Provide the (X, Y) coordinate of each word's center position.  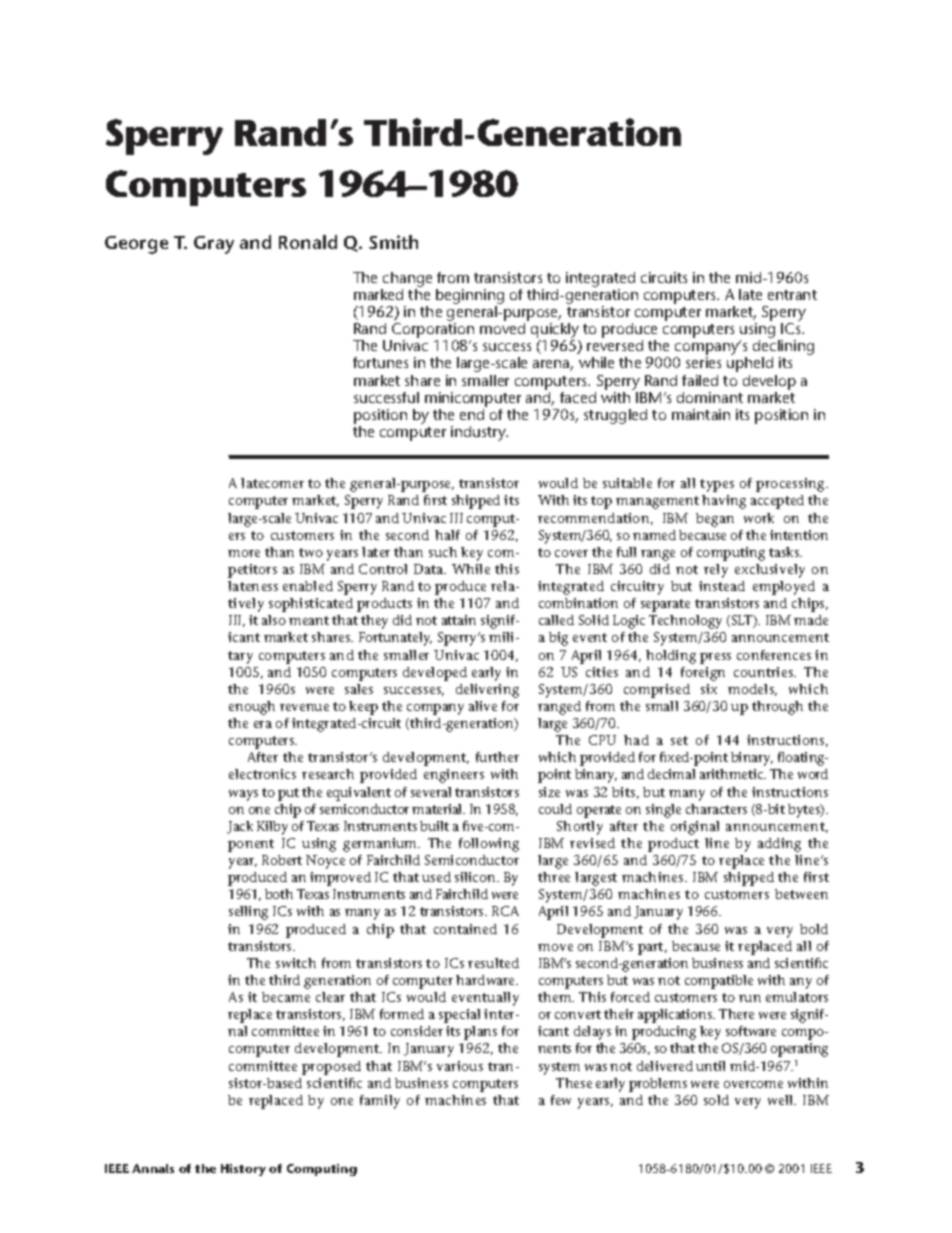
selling (248, 913)
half (447, 535)
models (752, 690)
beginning (470, 298)
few (561, 1100)
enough (252, 708)
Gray (214, 245)
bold (814, 929)
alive (483, 706)
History (243, 1170)
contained (465, 929)
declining (783, 349)
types (717, 485)
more (244, 553)
